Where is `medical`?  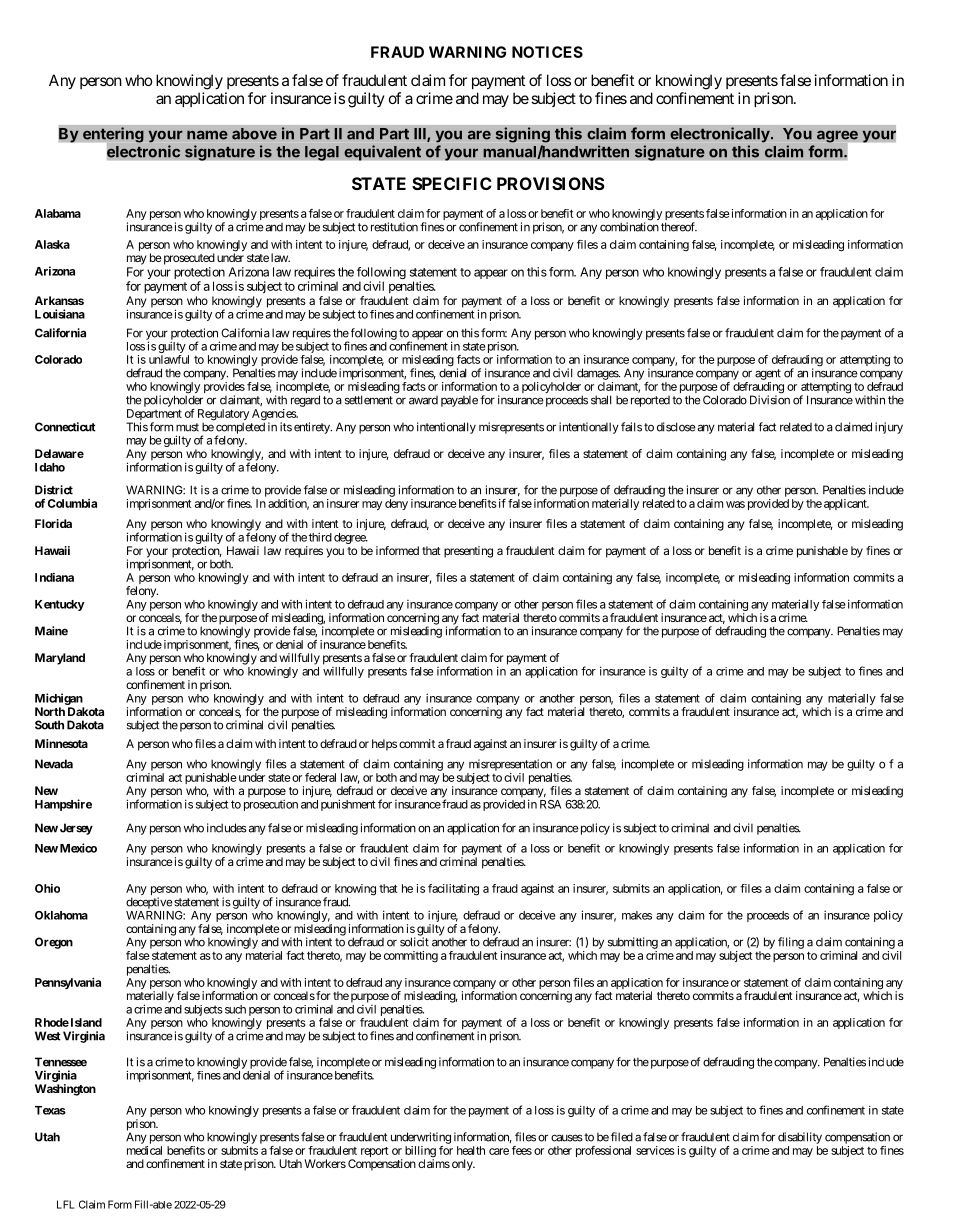
medical is located at coordinates (144, 1150).
